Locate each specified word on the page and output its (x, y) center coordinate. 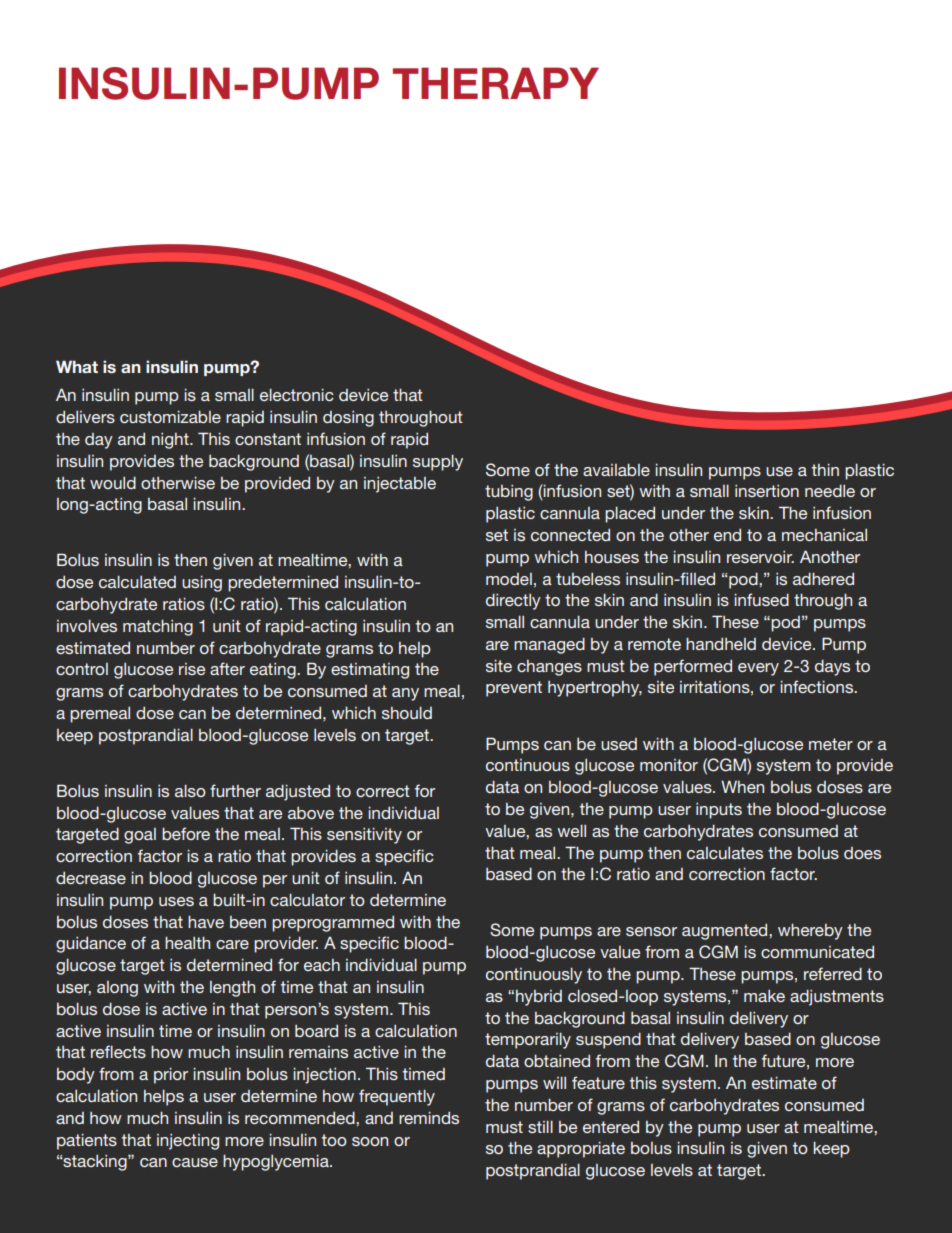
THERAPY (496, 83)
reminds (429, 1117)
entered (611, 1127)
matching (158, 627)
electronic (297, 394)
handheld (721, 643)
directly (513, 601)
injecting (188, 1142)
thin (825, 469)
